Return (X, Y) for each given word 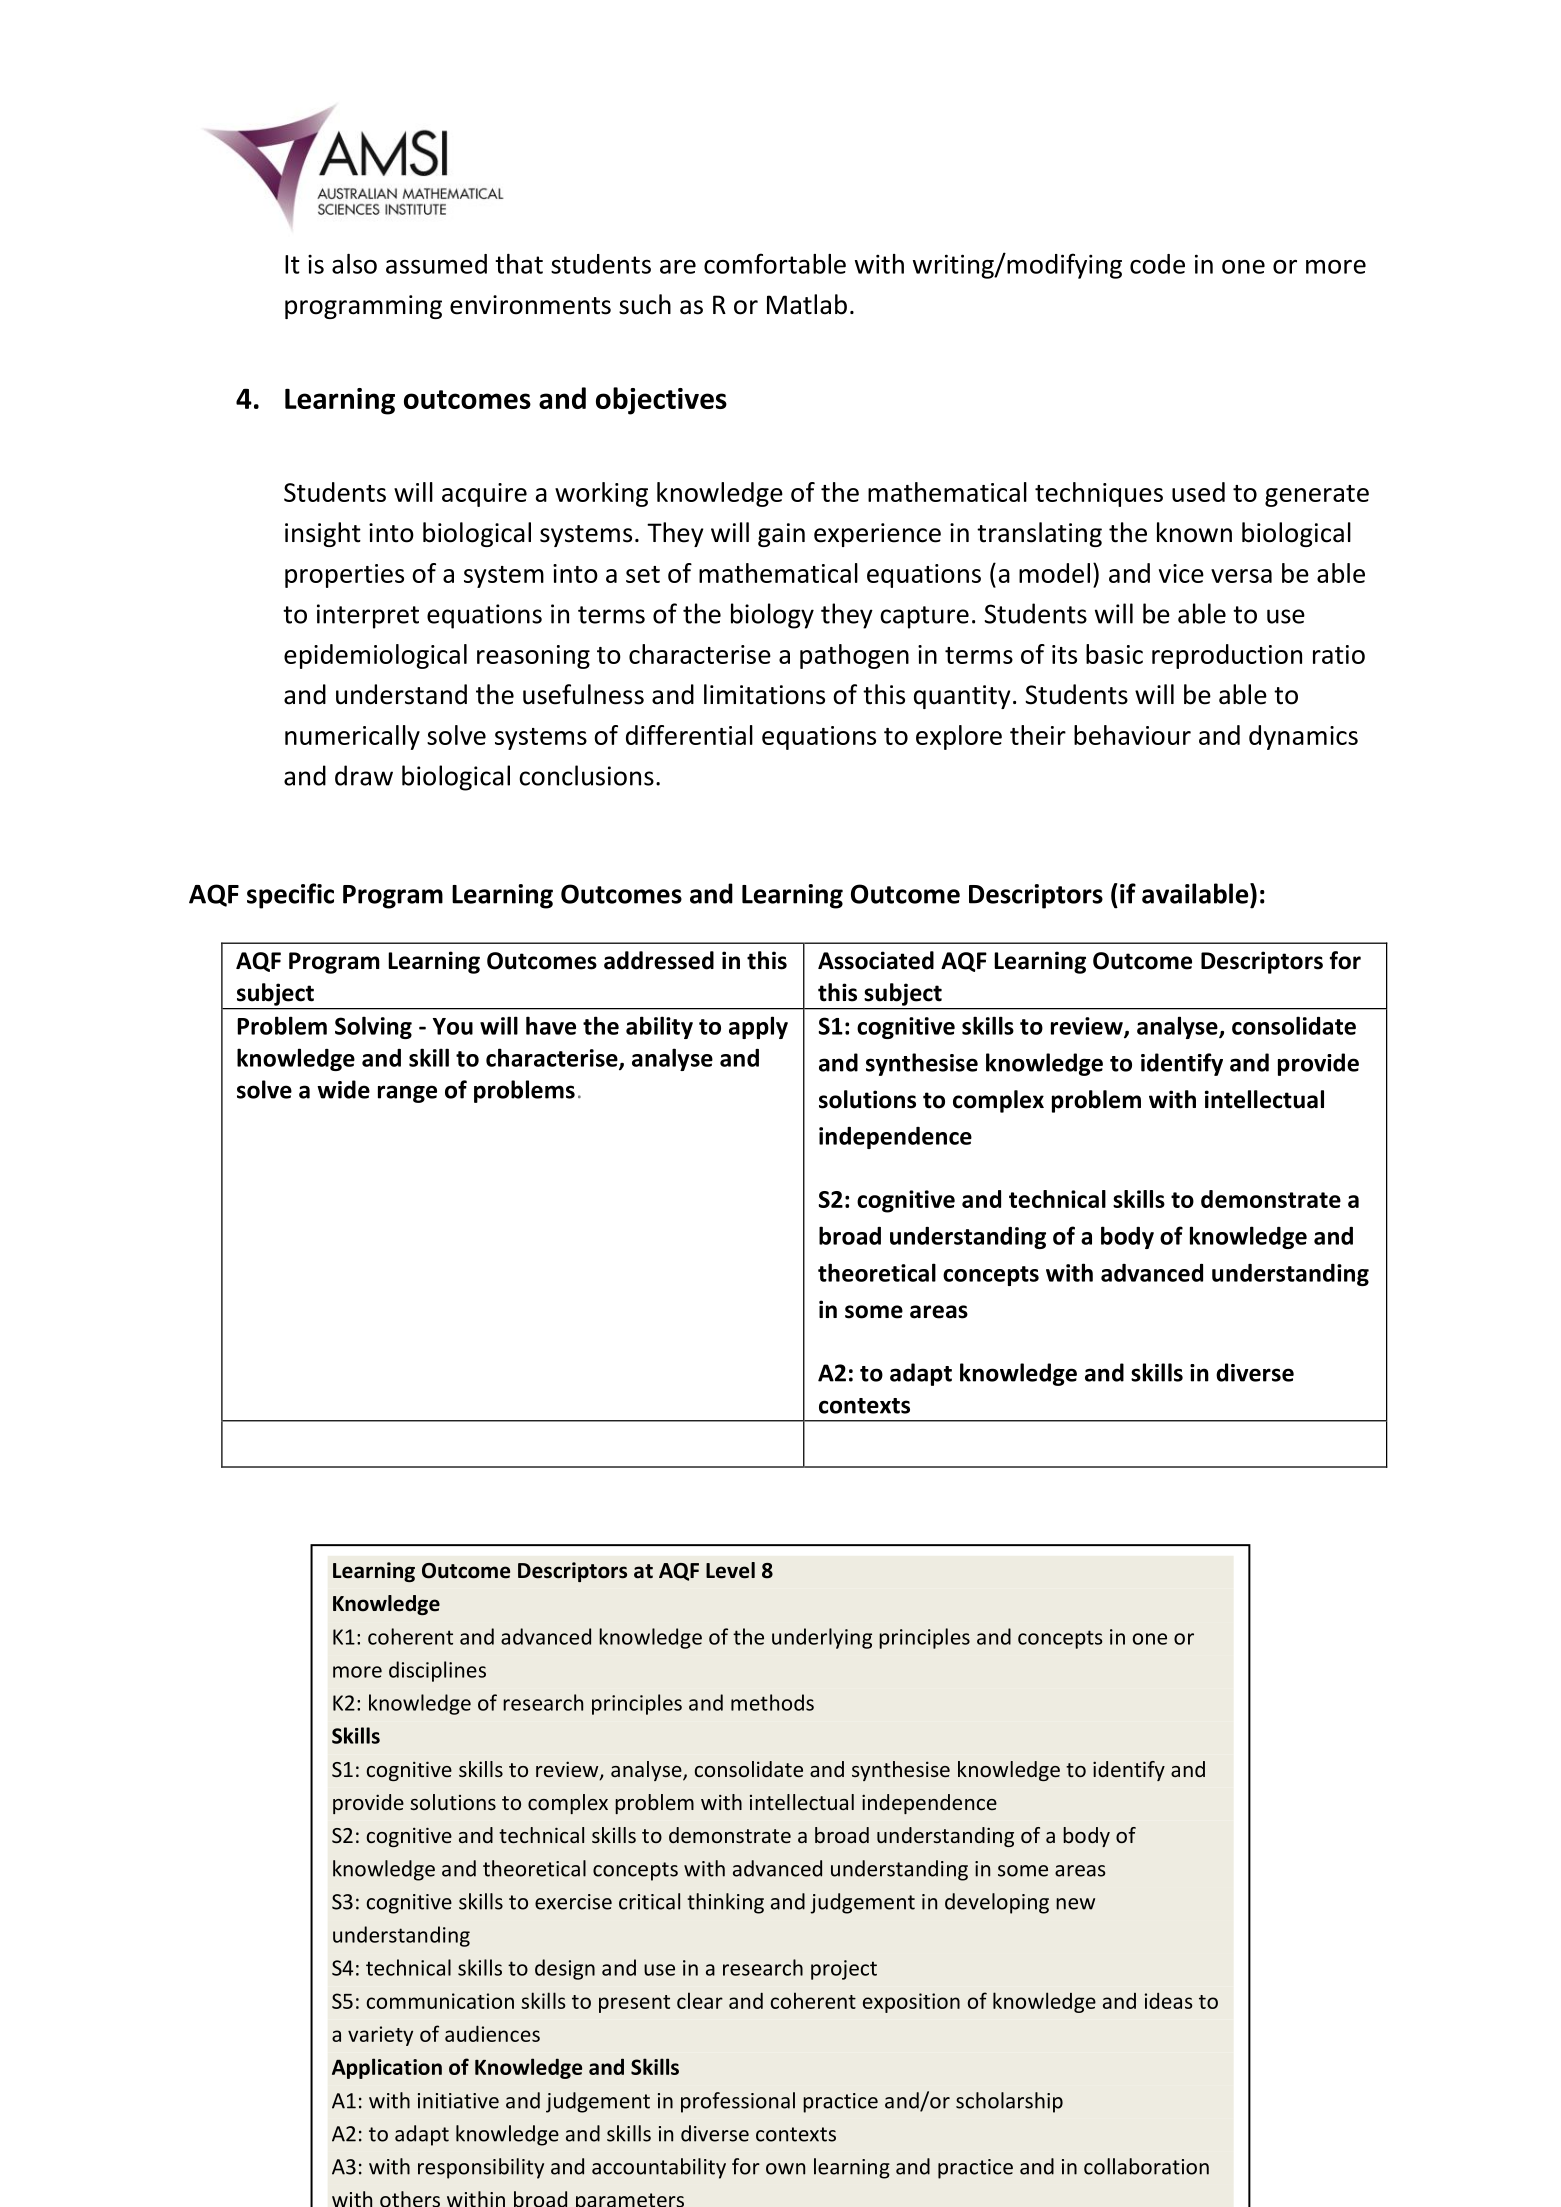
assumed (436, 264)
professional (738, 2102)
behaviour (1132, 735)
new (1075, 1904)
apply (758, 1027)
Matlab (807, 304)
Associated (876, 960)
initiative (458, 2101)
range (407, 1094)
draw (364, 775)
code (1157, 264)
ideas (1169, 2000)
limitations (764, 694)
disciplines (437, 1671)
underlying (822, 1638)
